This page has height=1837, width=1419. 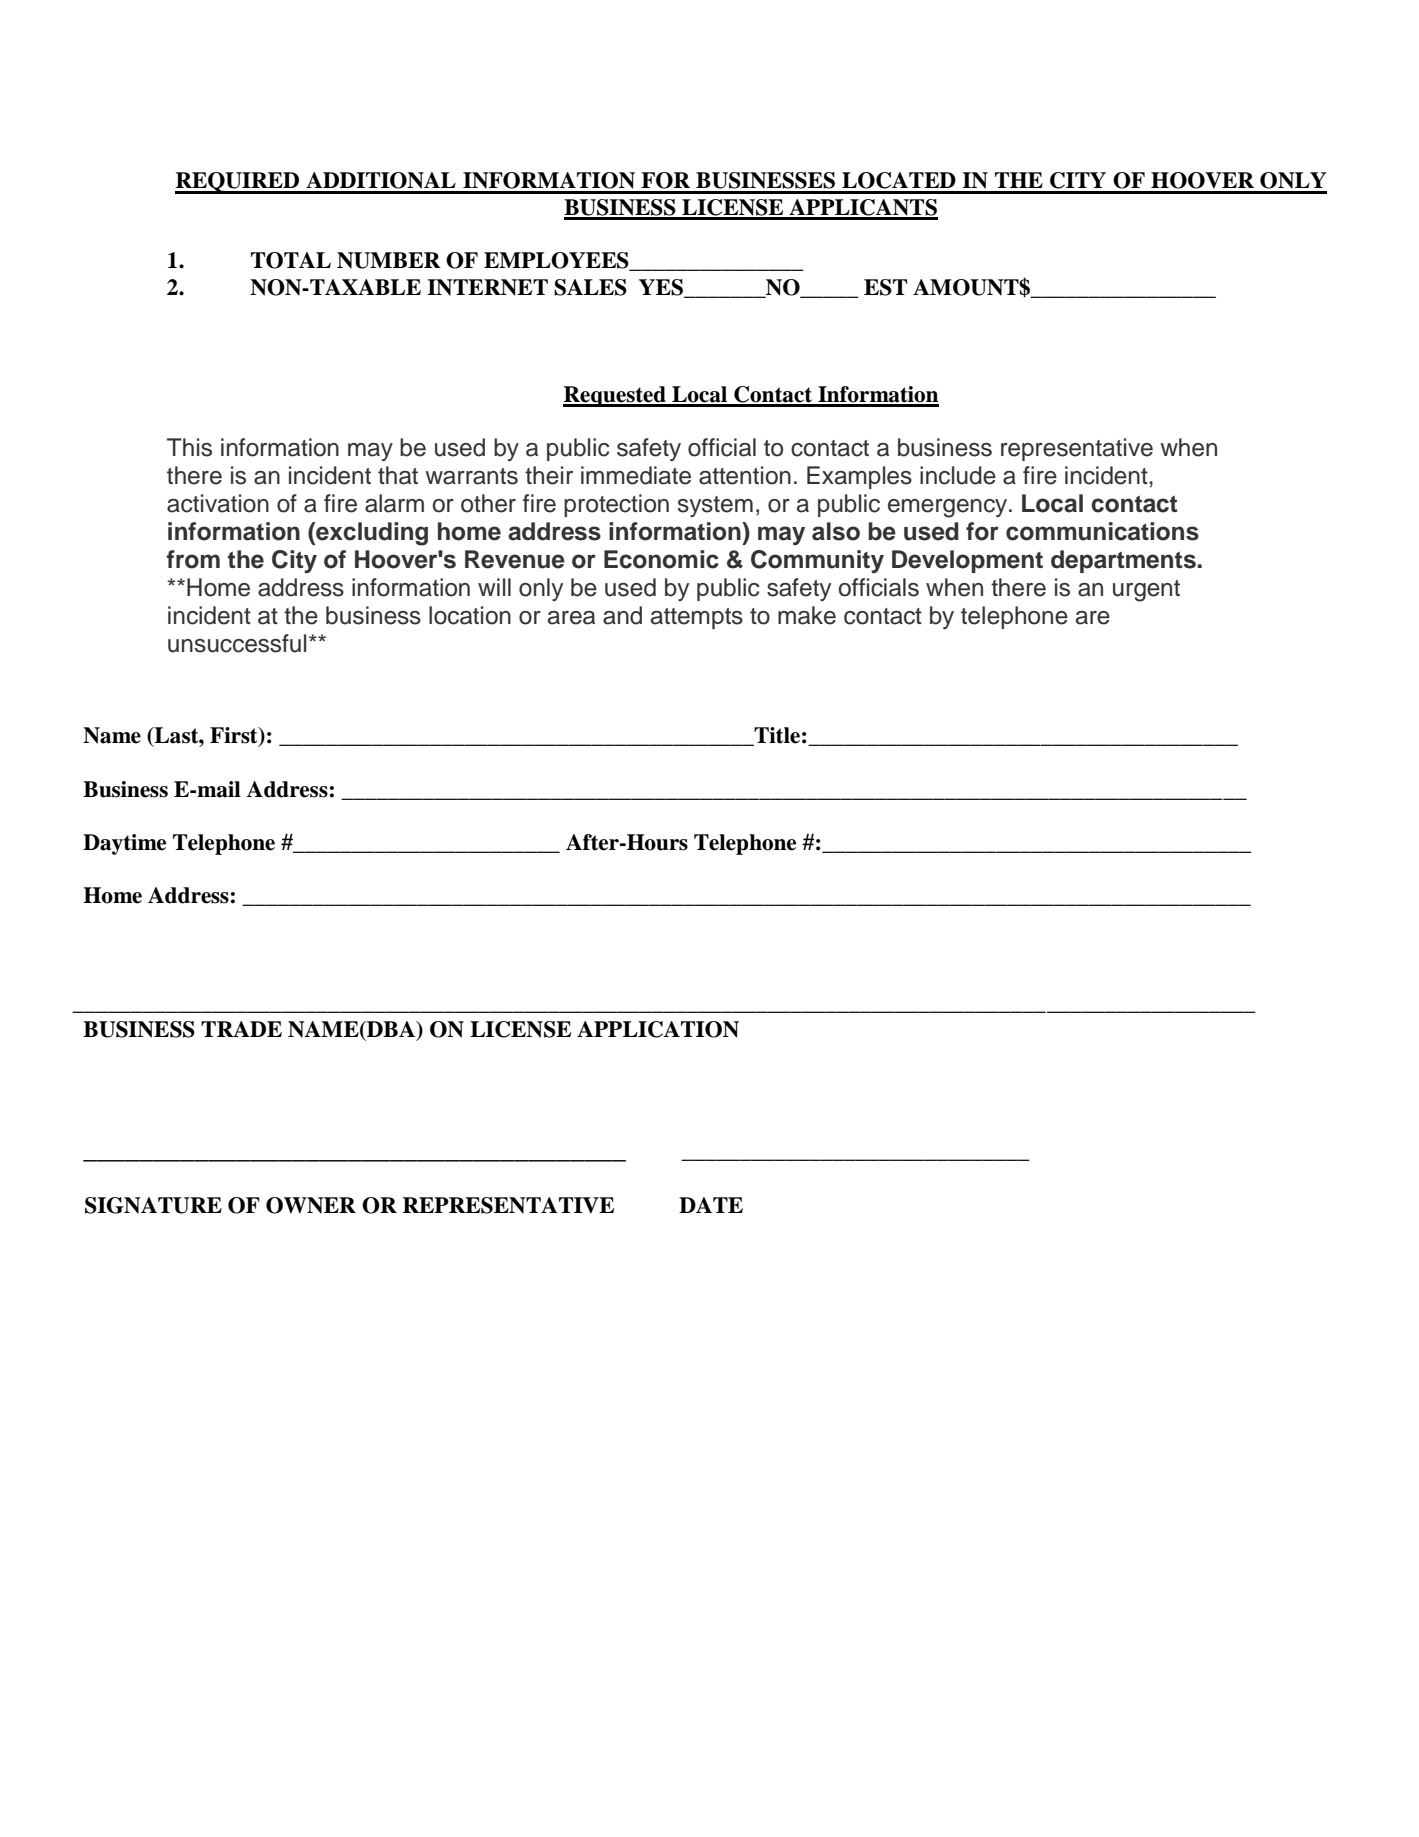 What do you see at coordinates (237, 643) in the page?
I see `unsuccessful` at bounding box center [237, 643].
